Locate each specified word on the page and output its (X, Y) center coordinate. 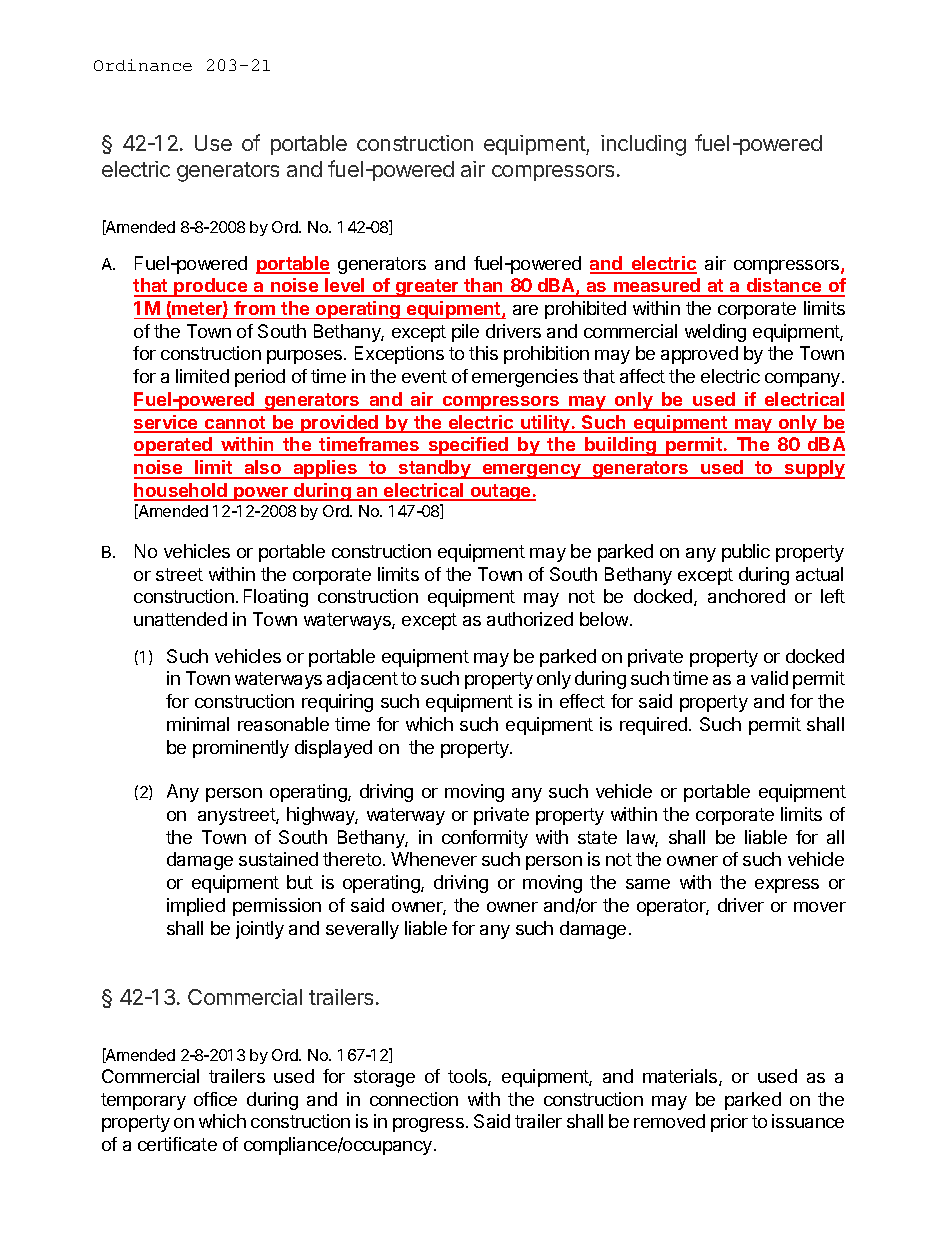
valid (769, 678)
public (746, 553)
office (215, 1099)
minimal (198, 724)
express (787, 886)
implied (196, 907)
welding (715, 333)
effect (582, 701)
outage (500, 492)
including (643, 145)
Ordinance (143, 65)
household (182, 491)
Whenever (434, 859)
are (525, 310)
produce (211, 287)
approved (699, 355)
